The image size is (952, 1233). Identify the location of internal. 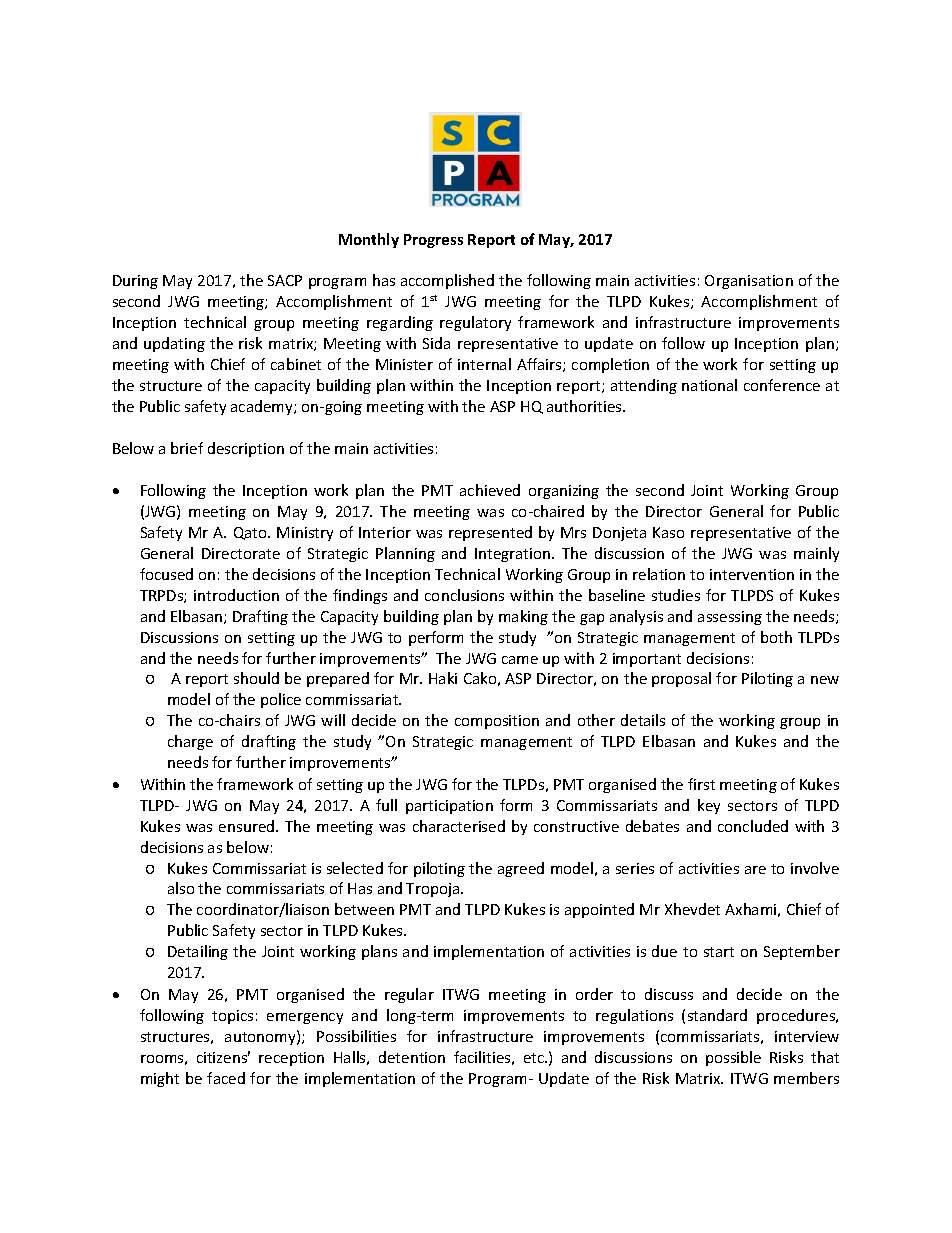
(484, 364).
